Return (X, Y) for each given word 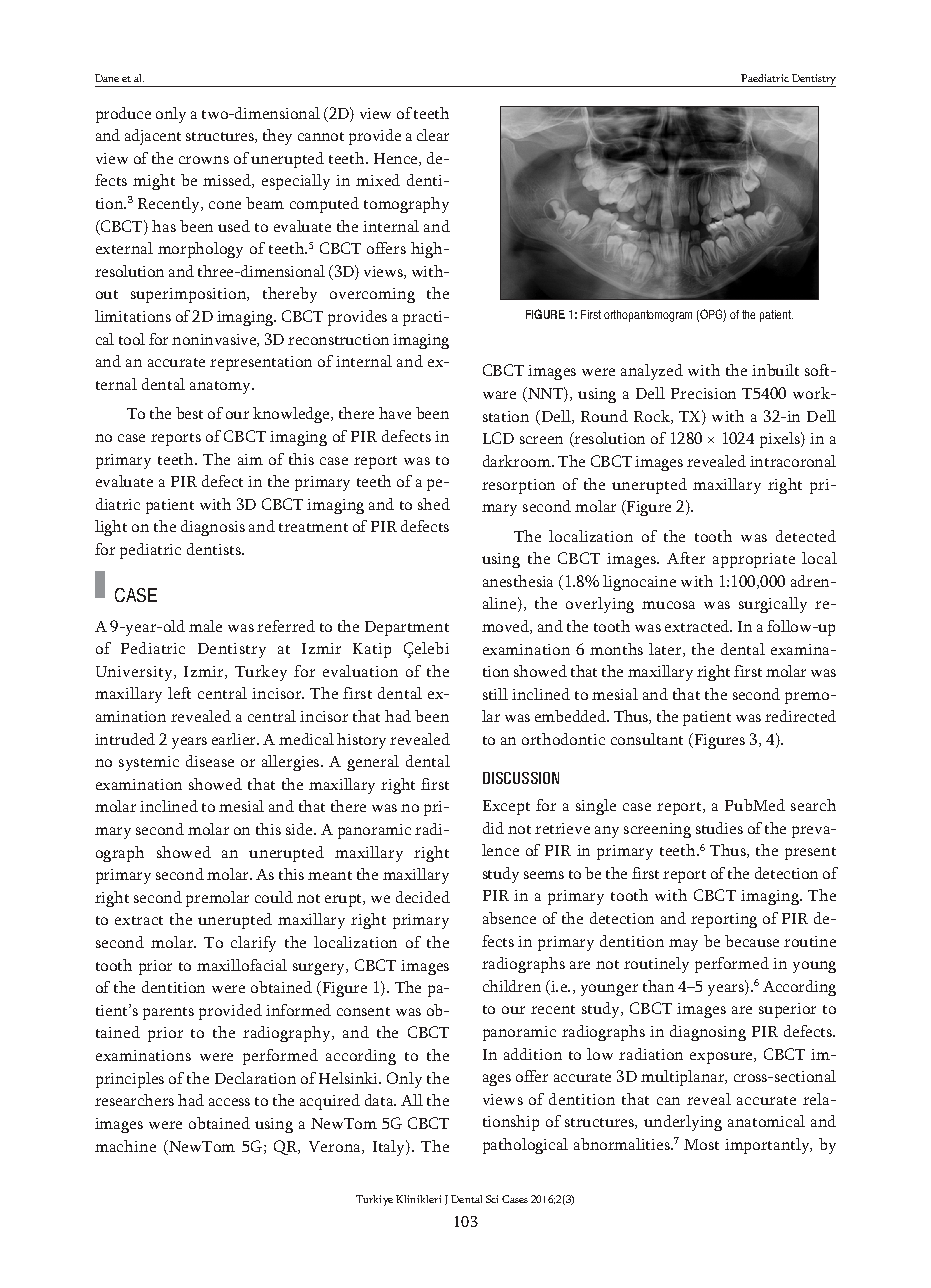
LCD (498, 438)
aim (250, 459)
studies (719, 828)
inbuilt (775, 370)
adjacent (153, 137)
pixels (781, 440)
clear (433, 135)
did (493, 828)
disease (210, 761)
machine (125, 1146)
